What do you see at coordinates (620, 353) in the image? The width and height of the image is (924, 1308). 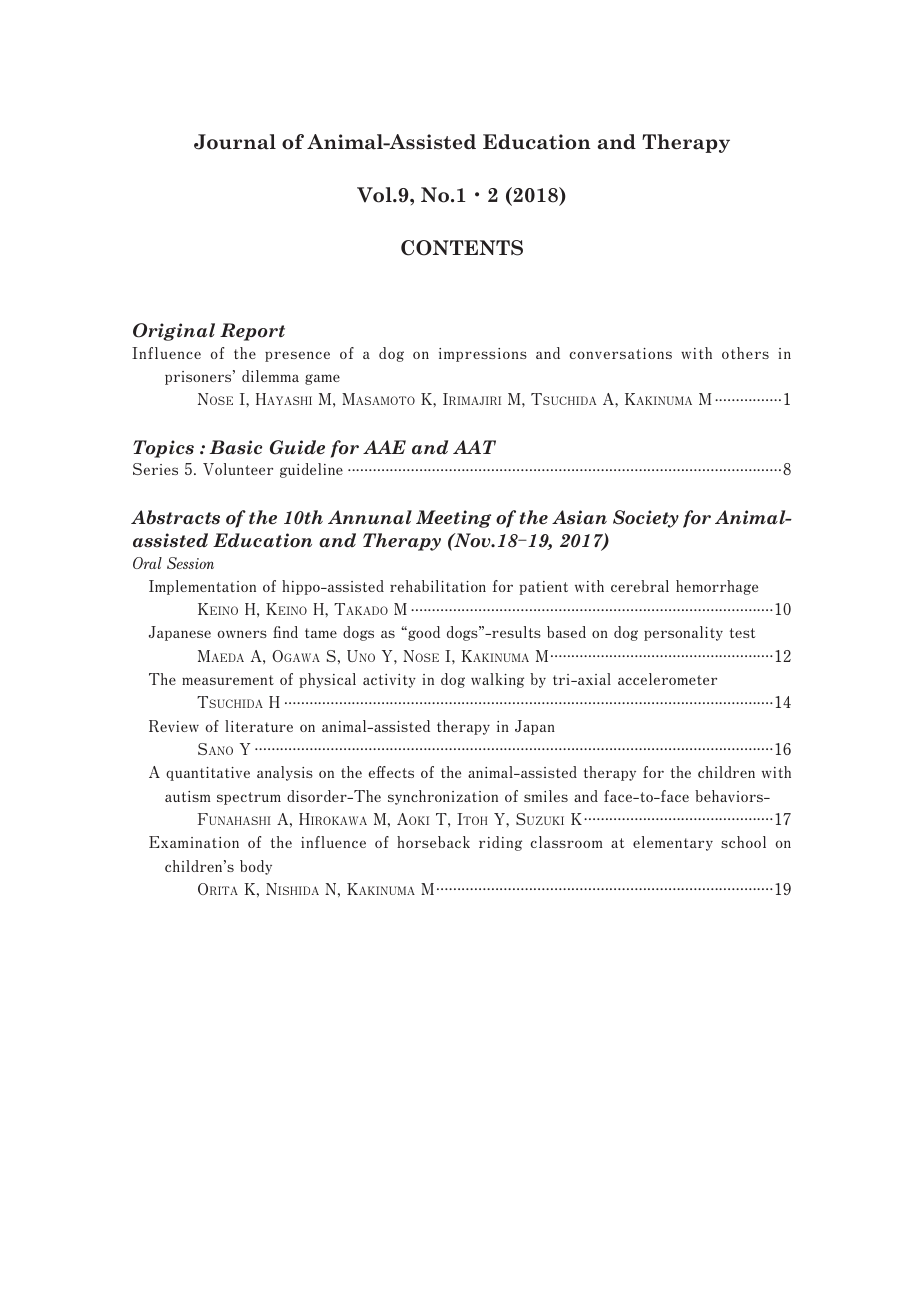 I see `conversations` at bounding box center [620, 353].
